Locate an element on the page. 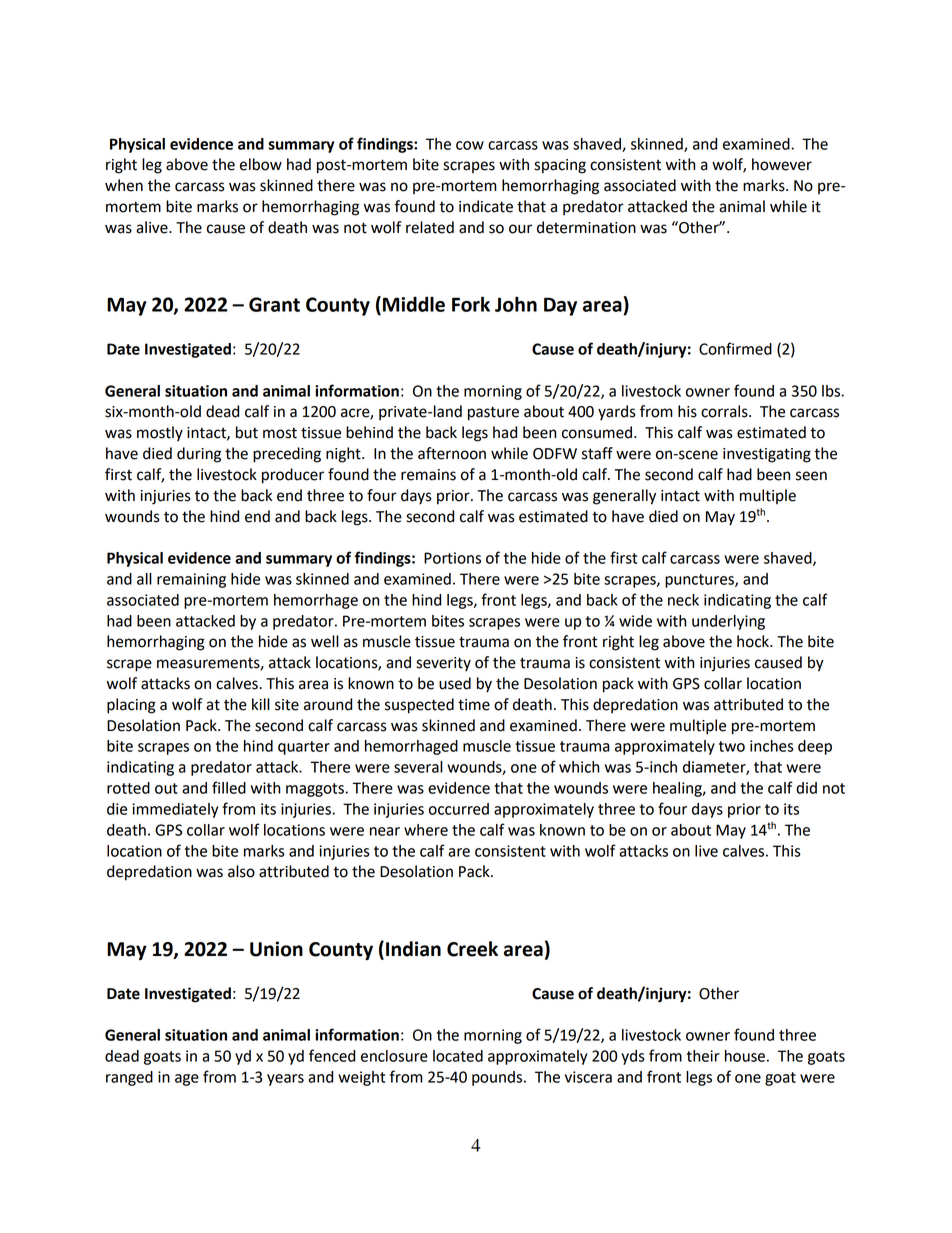 The width and height of the page is (952, 1233). ranged is located at coordinates (129, 1078).
